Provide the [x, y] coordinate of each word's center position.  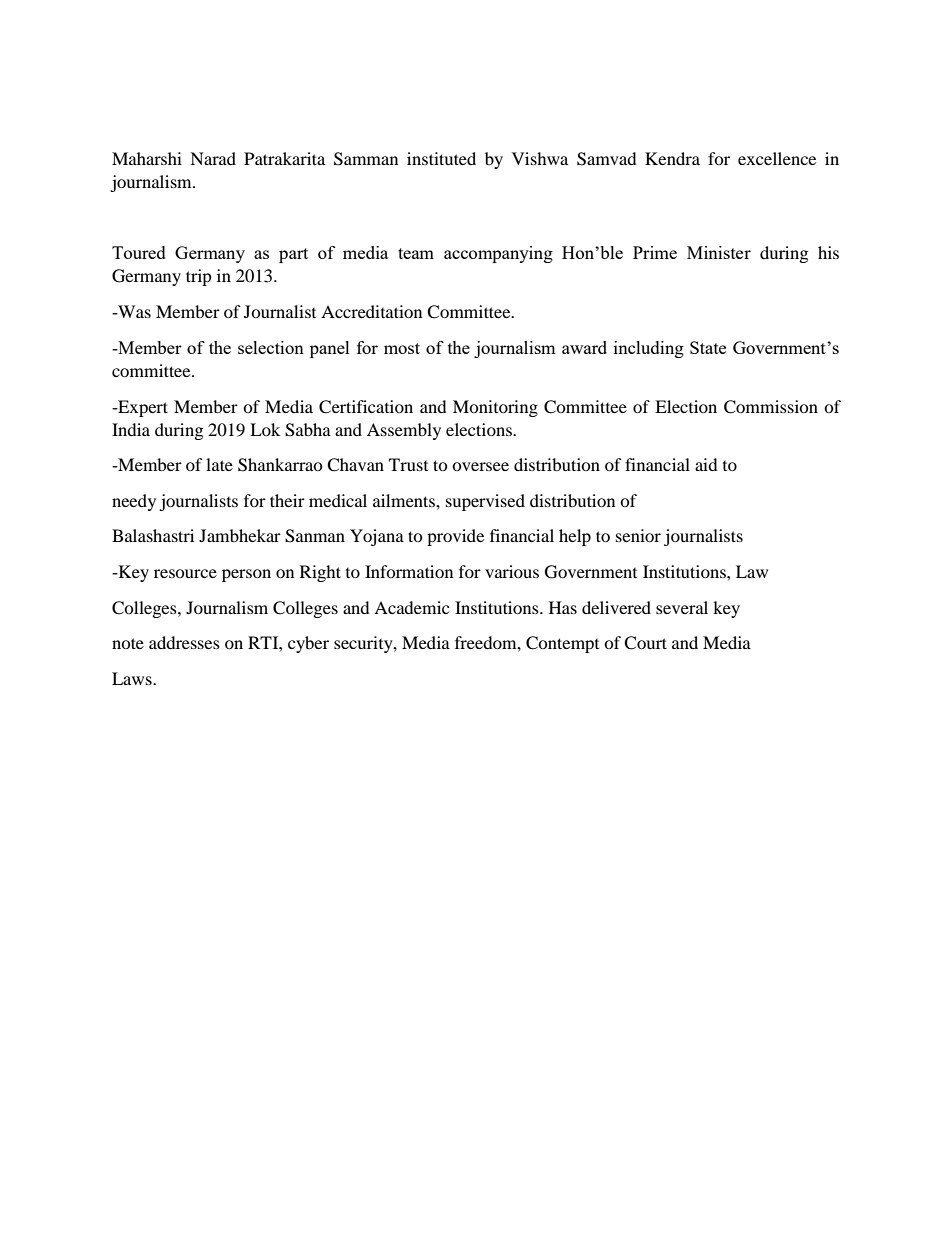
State [708, 347]
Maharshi [147, 158]
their [287, 500]
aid [706, 464]
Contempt [562, 644]
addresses [184, 642]
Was [133, 311]
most [402, 348]
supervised [485, 502]
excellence [777, 158]
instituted [441, 158]
